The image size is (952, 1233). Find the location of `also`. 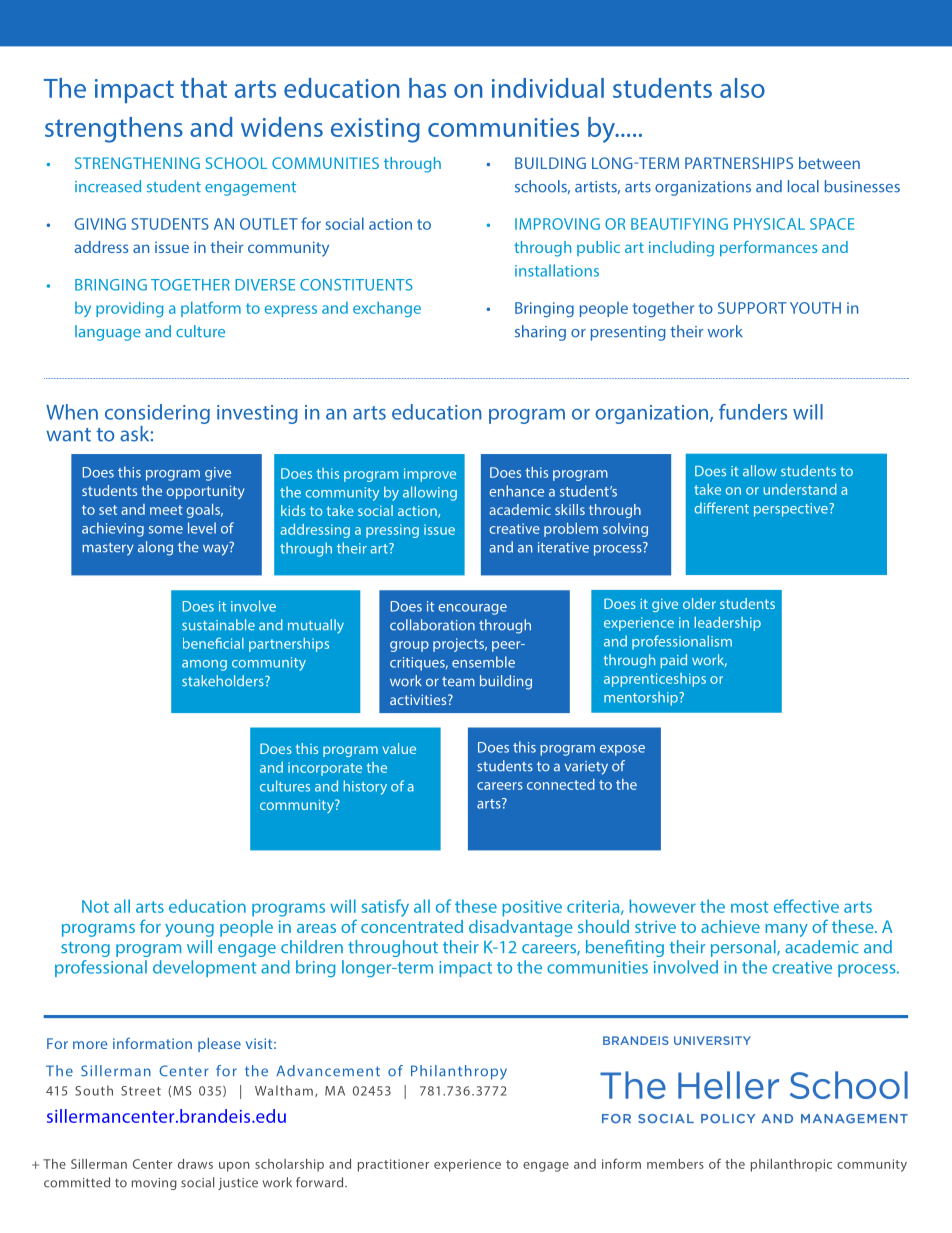

also is located at coordinates (742, 88).
